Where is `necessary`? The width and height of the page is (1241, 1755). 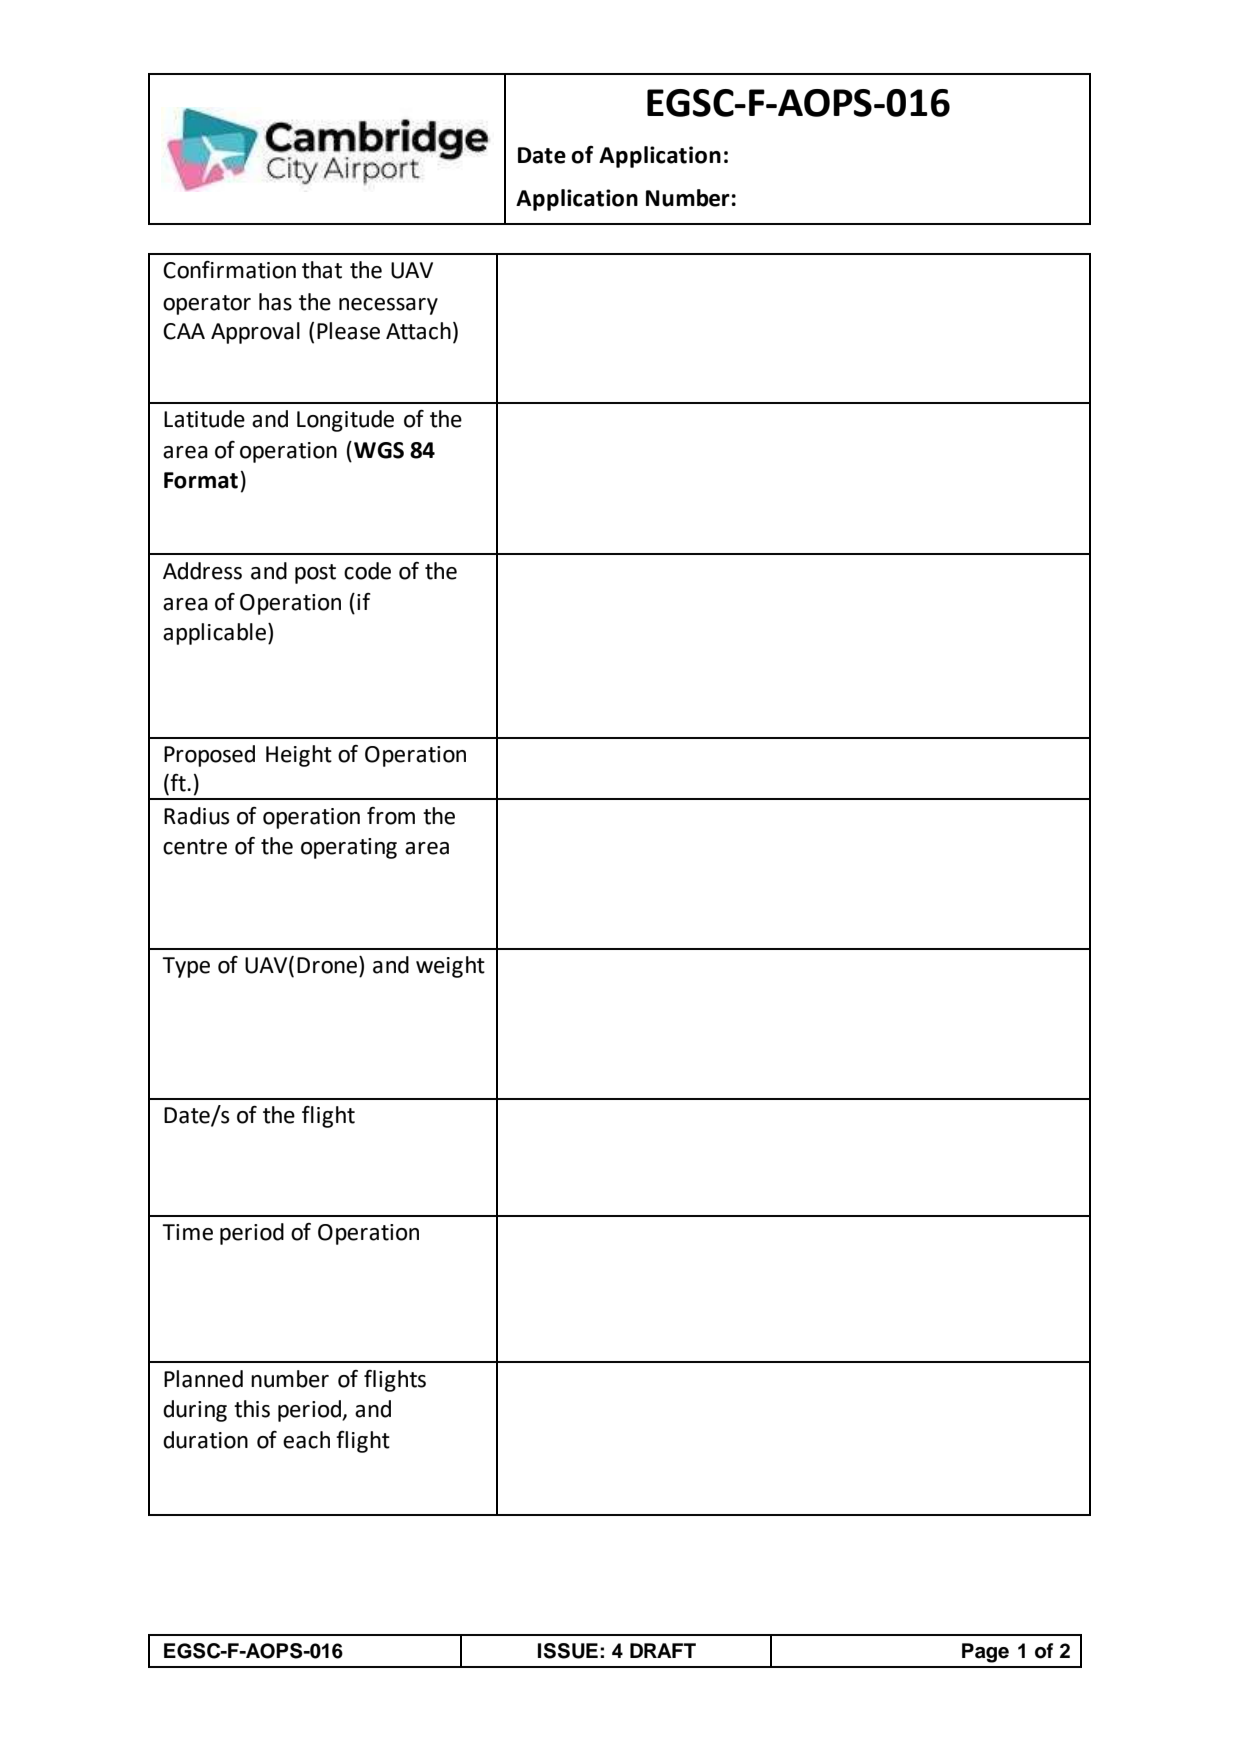 necessary is located at coordinates (388, 306).
